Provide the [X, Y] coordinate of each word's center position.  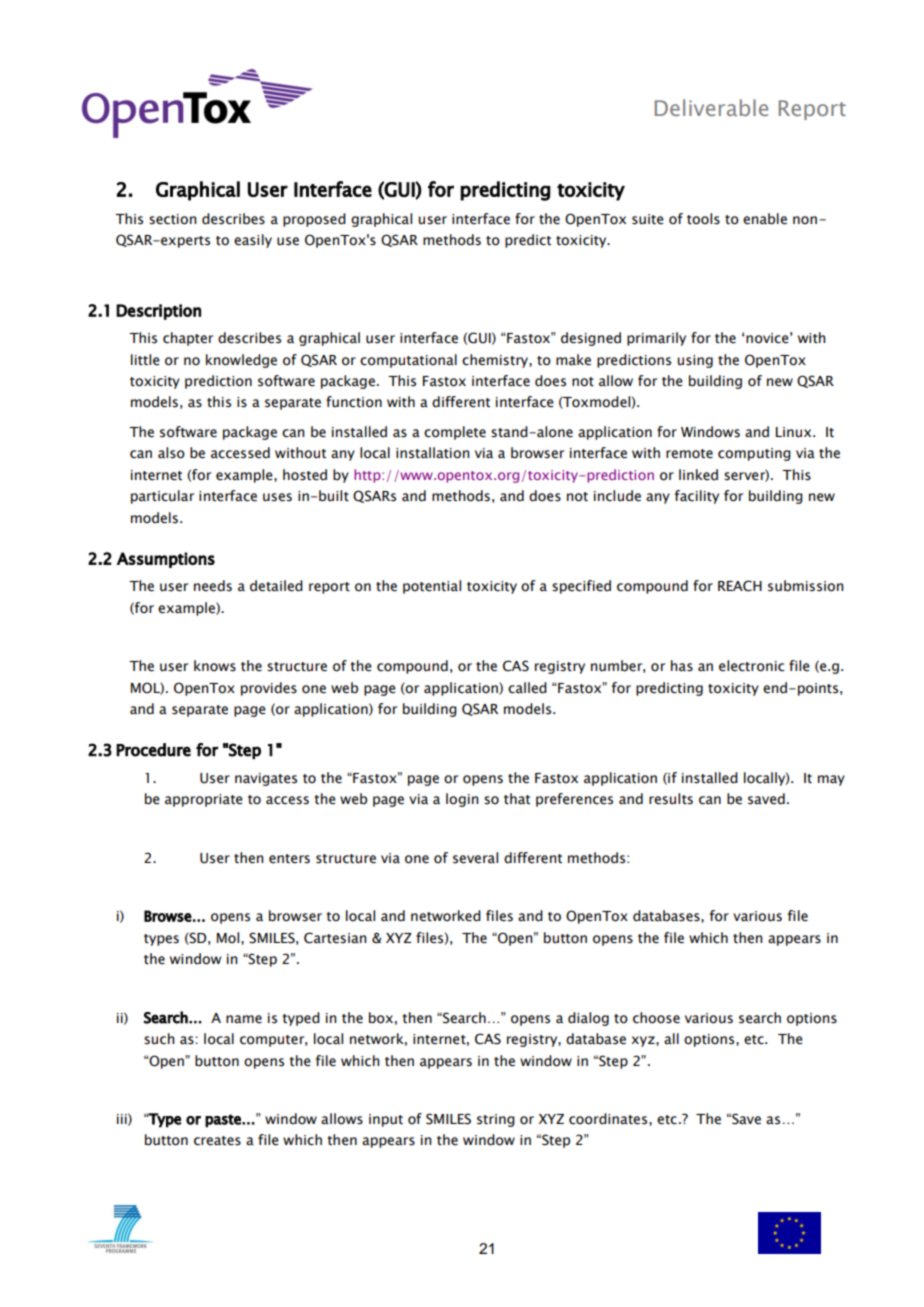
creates [217, 1141]
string [496, 1120]
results [671, 799]
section [172, 219]
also [171, 453]
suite [648, 219]
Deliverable [711, 107]
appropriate [204, 800]
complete [455, 433]
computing [754, 454]
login [462, 800]
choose [656, 1018]
